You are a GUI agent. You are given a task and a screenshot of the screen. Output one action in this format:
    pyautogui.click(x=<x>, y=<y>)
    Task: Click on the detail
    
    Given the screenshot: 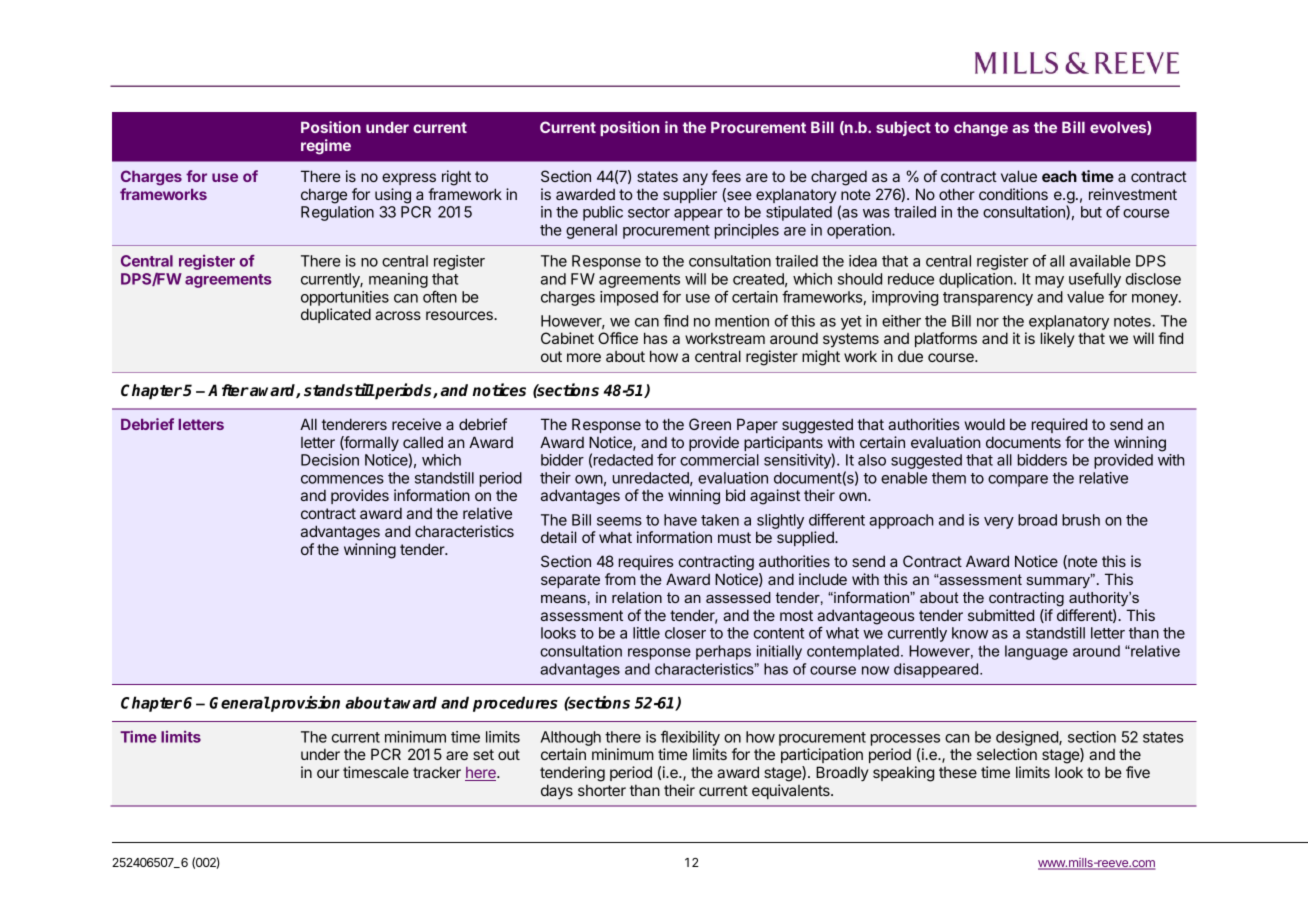 What is the action you would take?
    pyautogui.click(x=558, y=537)
